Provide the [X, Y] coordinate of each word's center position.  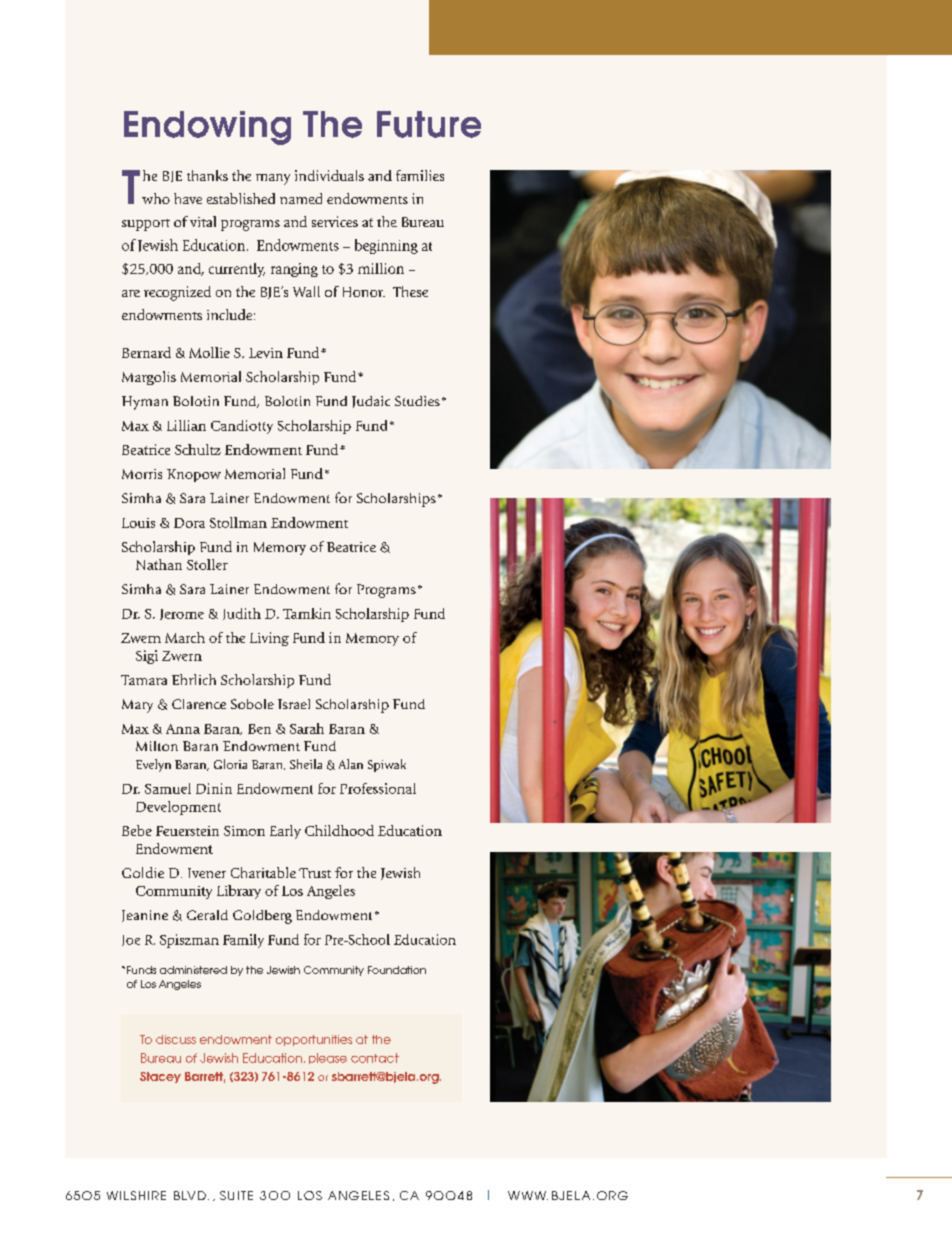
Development [178, 808]
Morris [142, 474]
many [273, 179]
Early [285, 832]
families [420, 175]
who [156, 198]
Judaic [371, 402]
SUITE [236, 1195]
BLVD [190, 1195]
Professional [378, 788]
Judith [242, 614]
